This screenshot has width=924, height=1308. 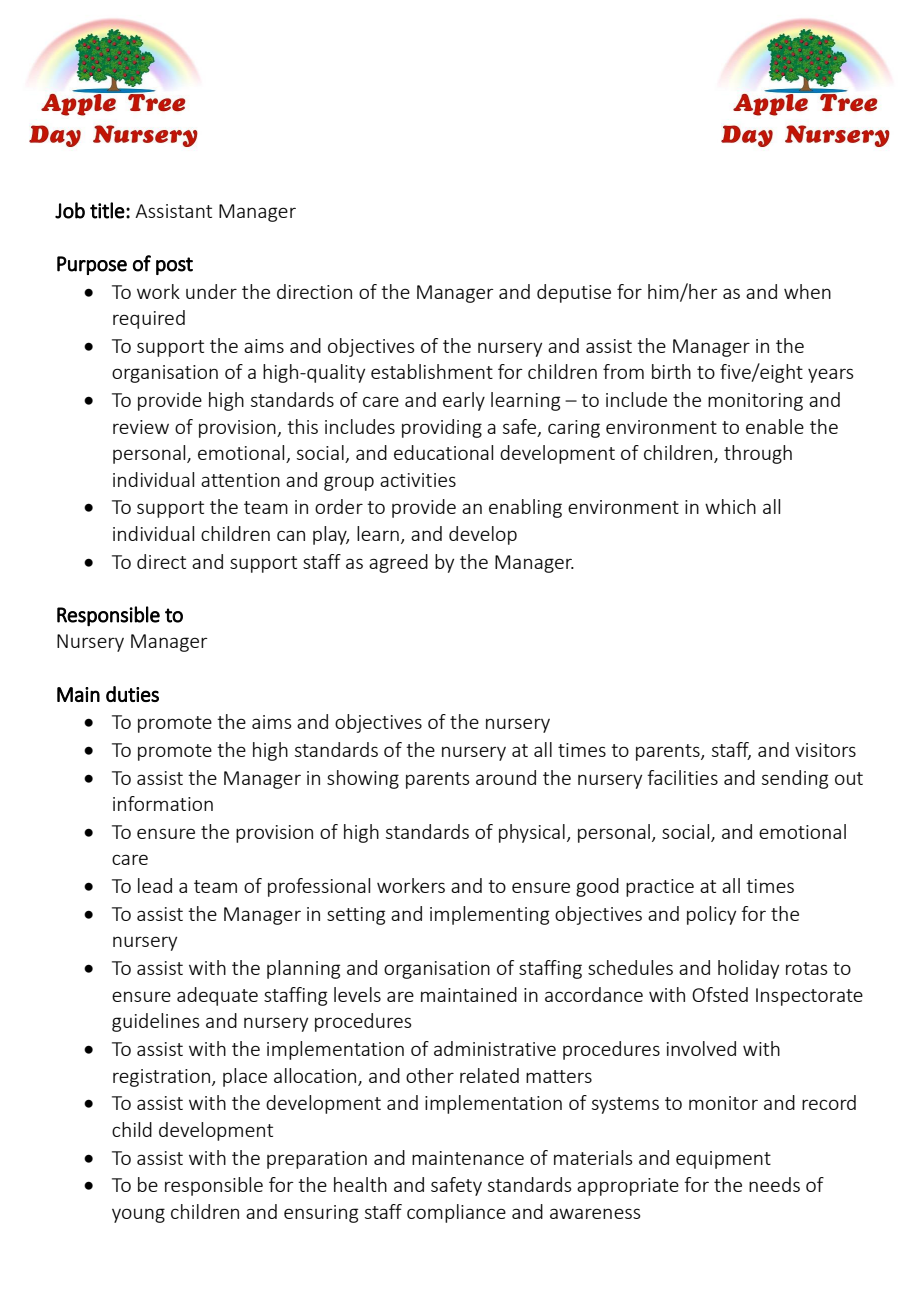 I want to click on needs, so click(x=774, y=1184).
